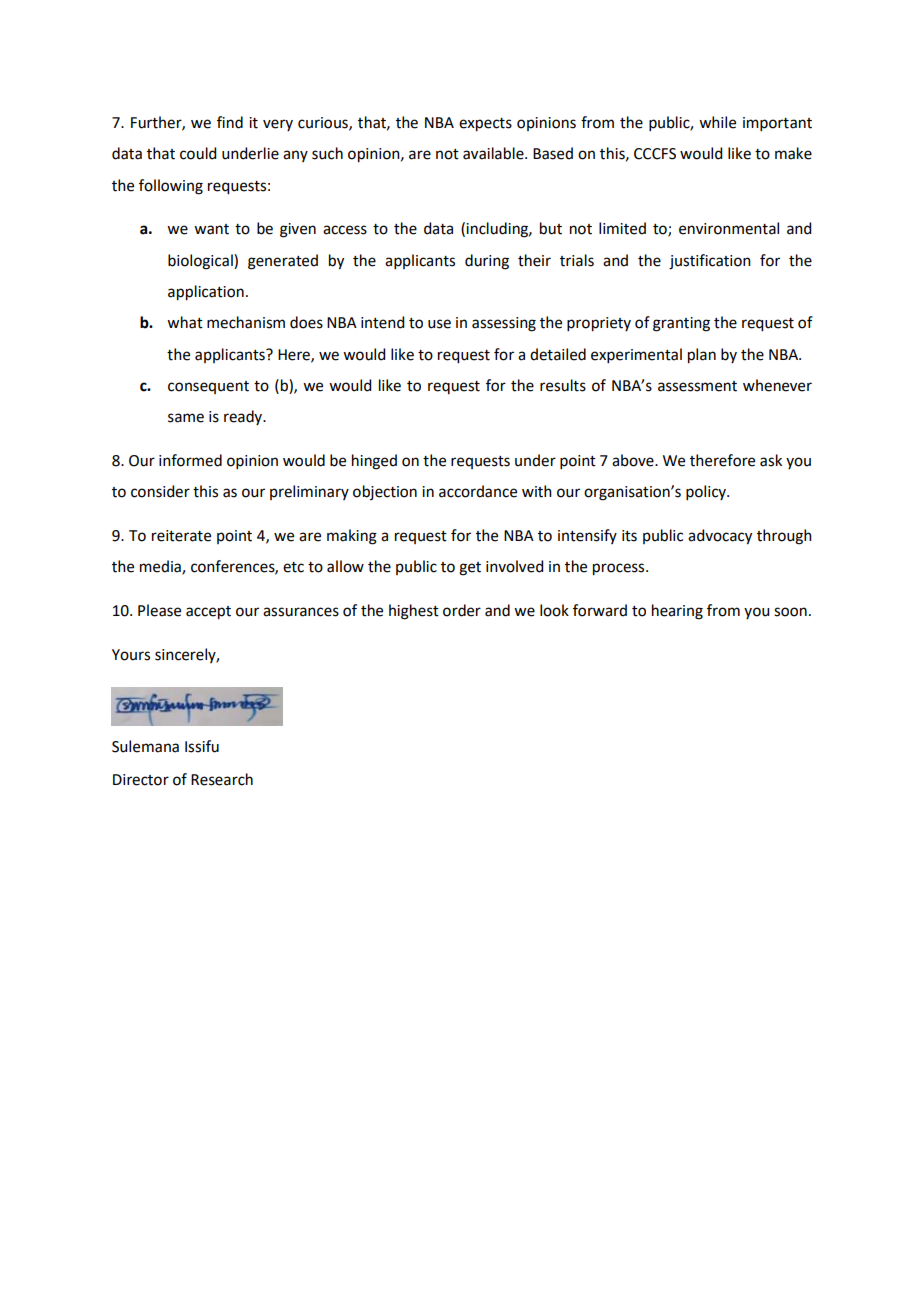 Image resolution: width=924 pixels, height=1308 pixels. I want to click on could, so click(198, 153).
